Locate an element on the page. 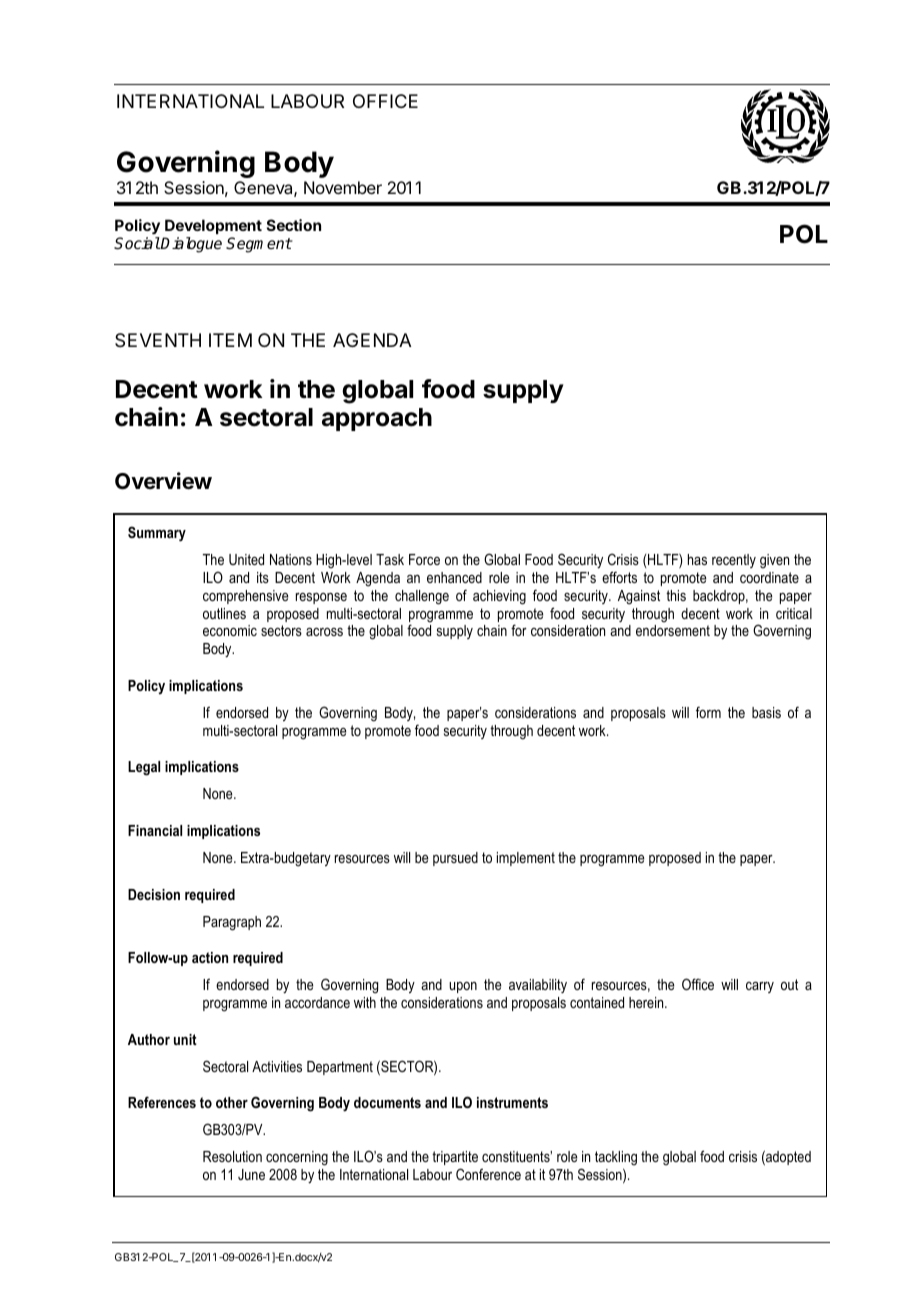 The width and height of the image is (924, 1308). form is located at coordinates (708, 712).
